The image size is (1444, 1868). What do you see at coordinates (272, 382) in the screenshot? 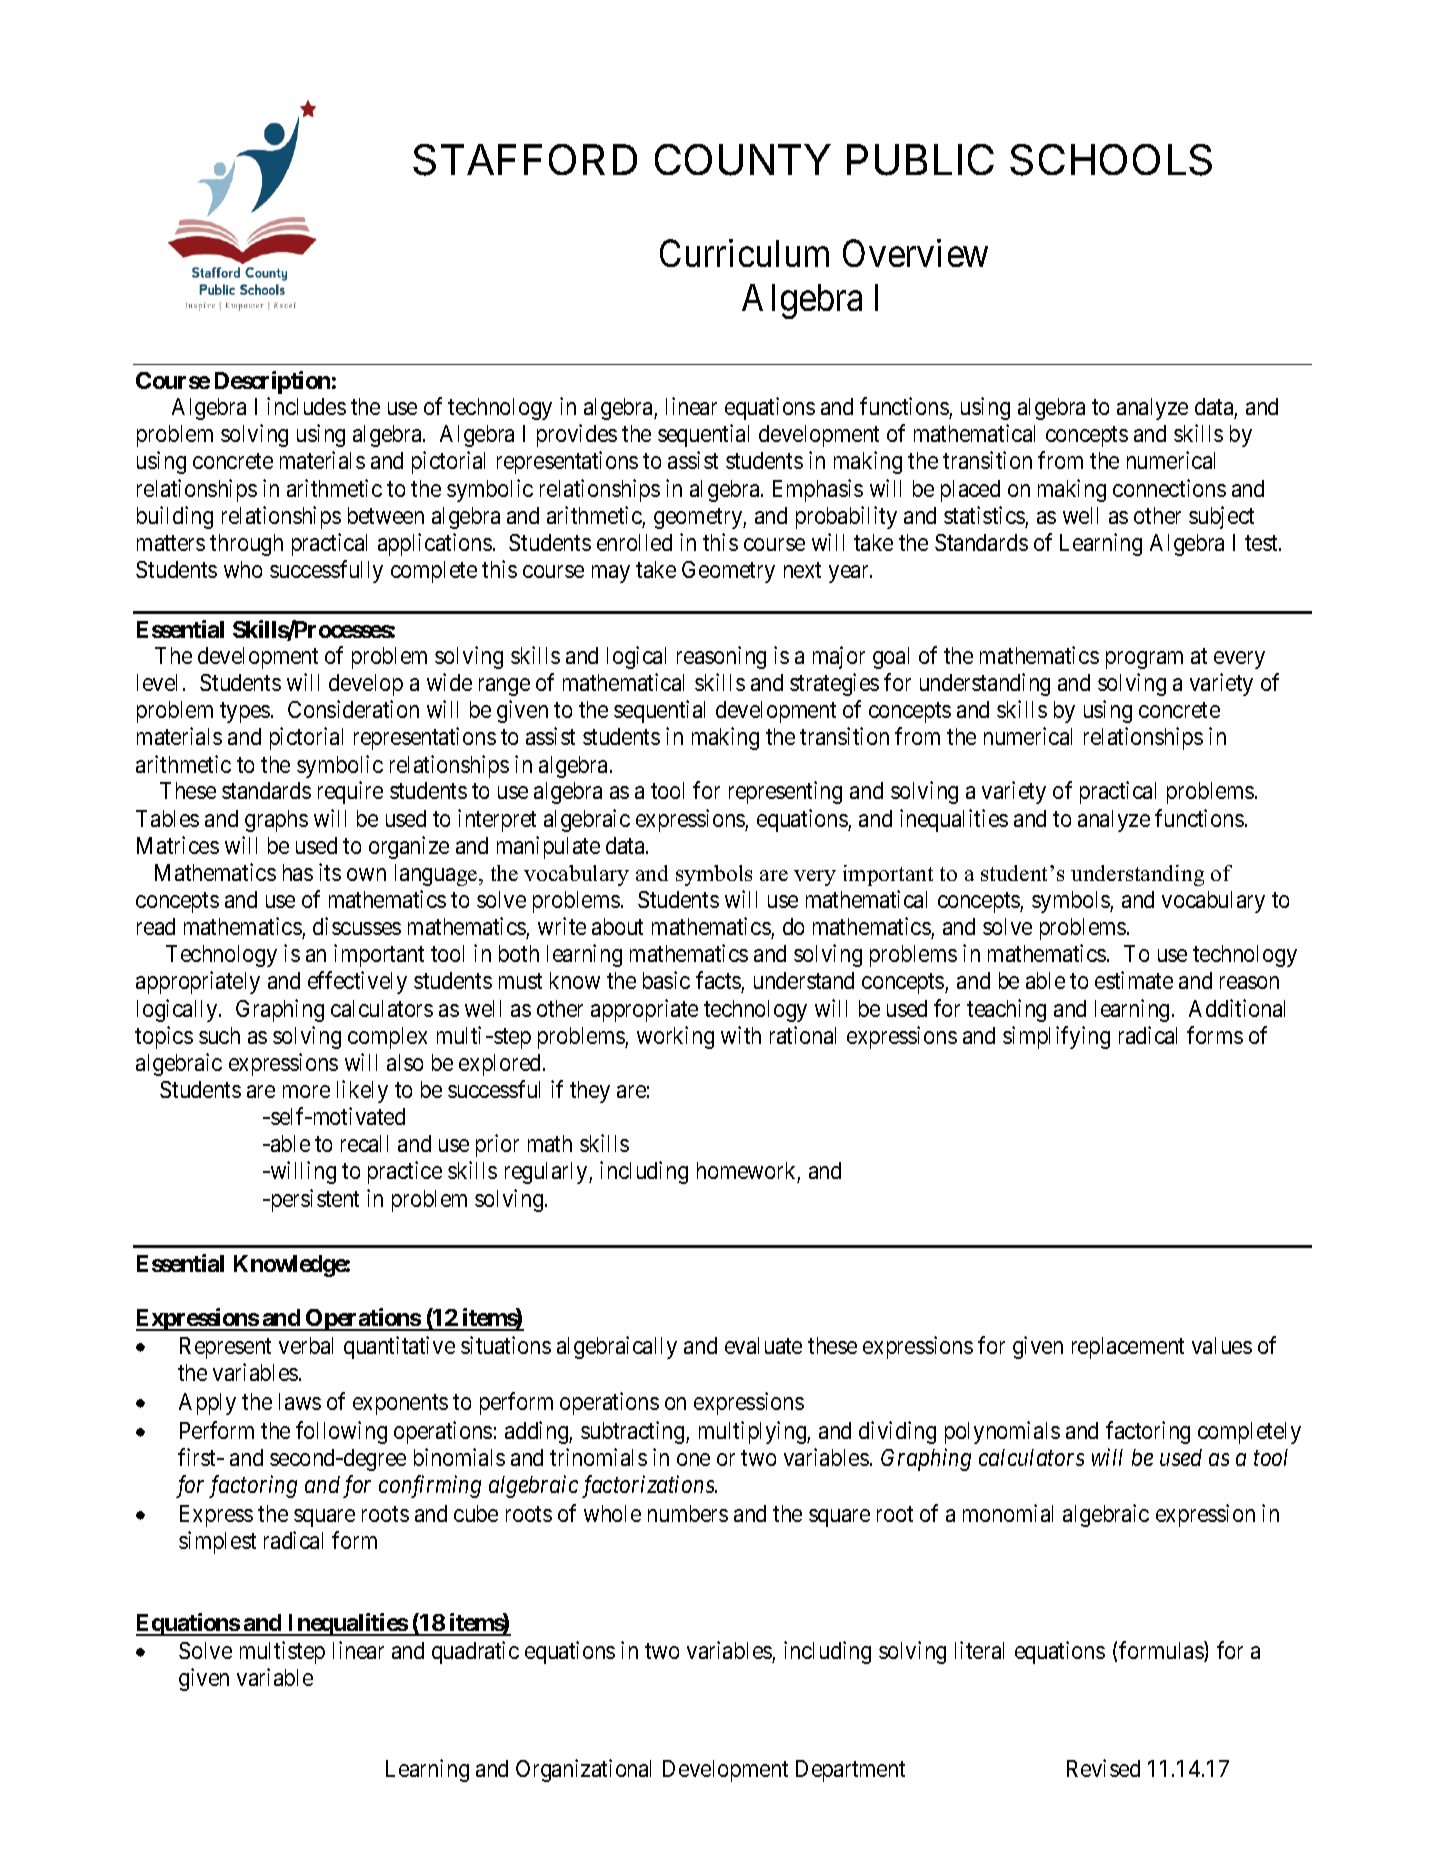
I see `Description` at bounding box center [272, 382].
